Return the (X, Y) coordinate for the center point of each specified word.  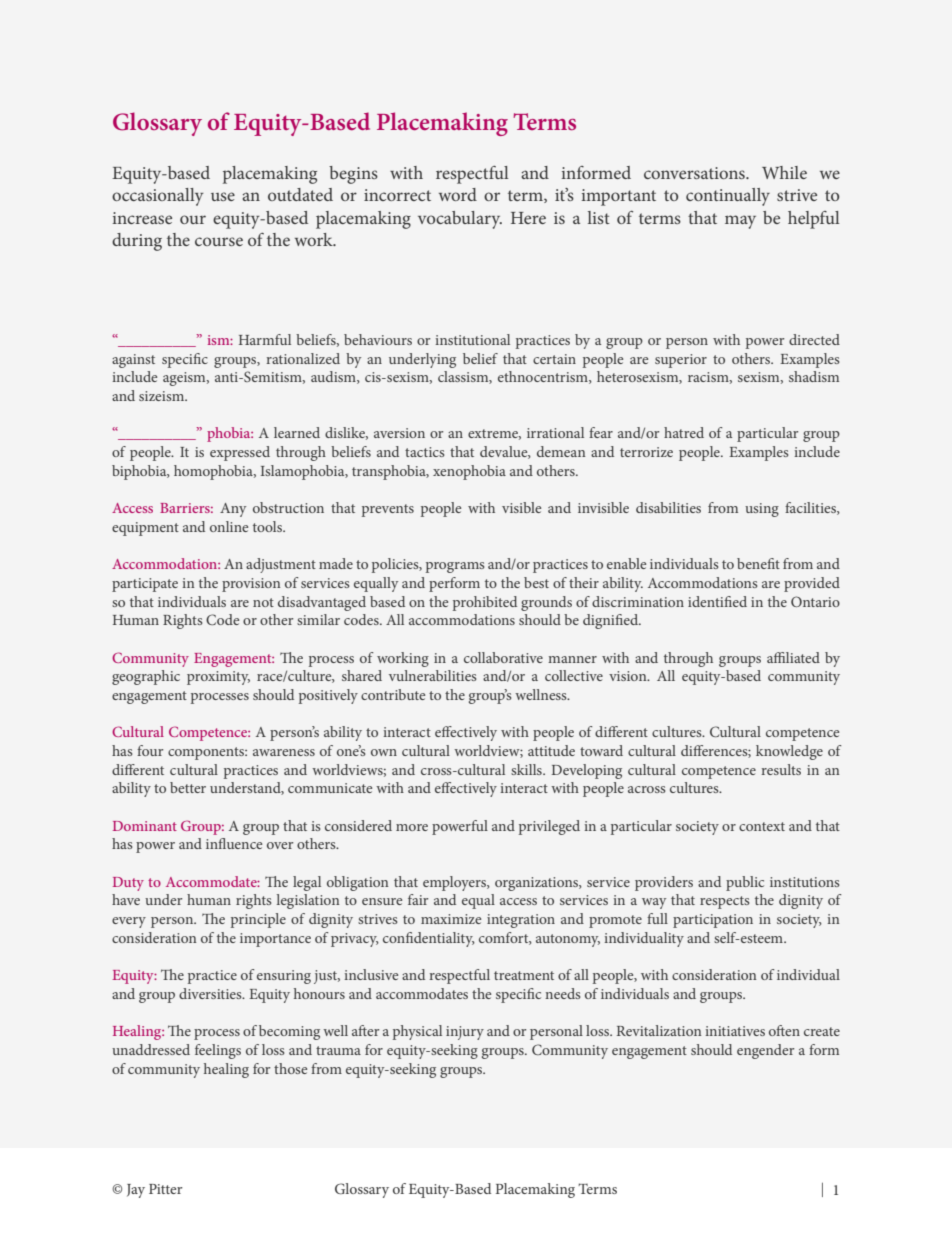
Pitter (166, 1189)
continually (728, 197)
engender (765, 1051)
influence (234, 843)
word (458, 194)
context (762, 826)
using (762, 510)
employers (456, 883)
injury (465, 1033)
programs (455, 567)
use (223, 196)
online (229, 526)
